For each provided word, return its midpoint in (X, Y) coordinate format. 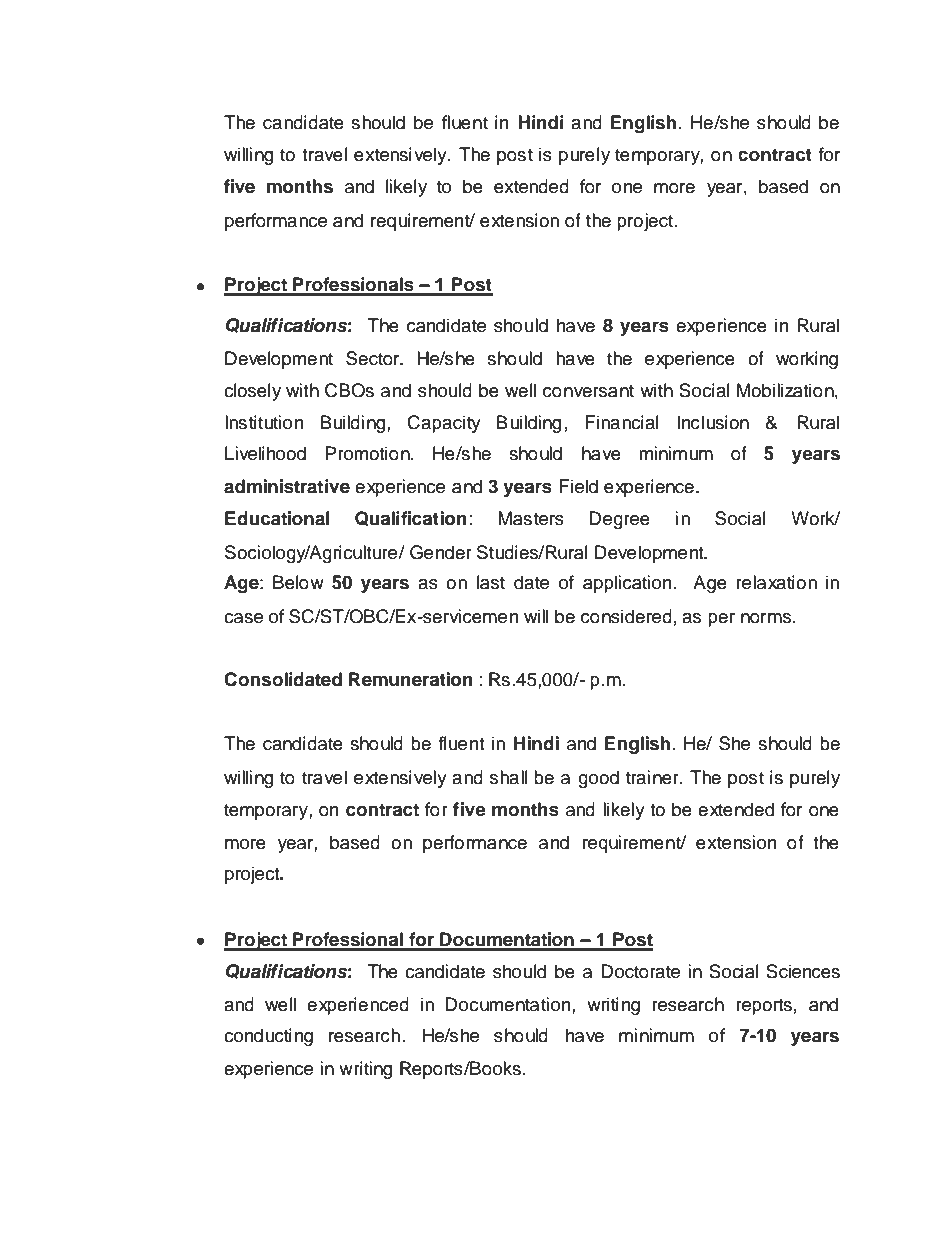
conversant (588, 391)
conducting (268, 1037)
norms (767, 618)
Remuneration (411, 679)
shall (509, 777)
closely (252, 392)
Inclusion (713, 422)
